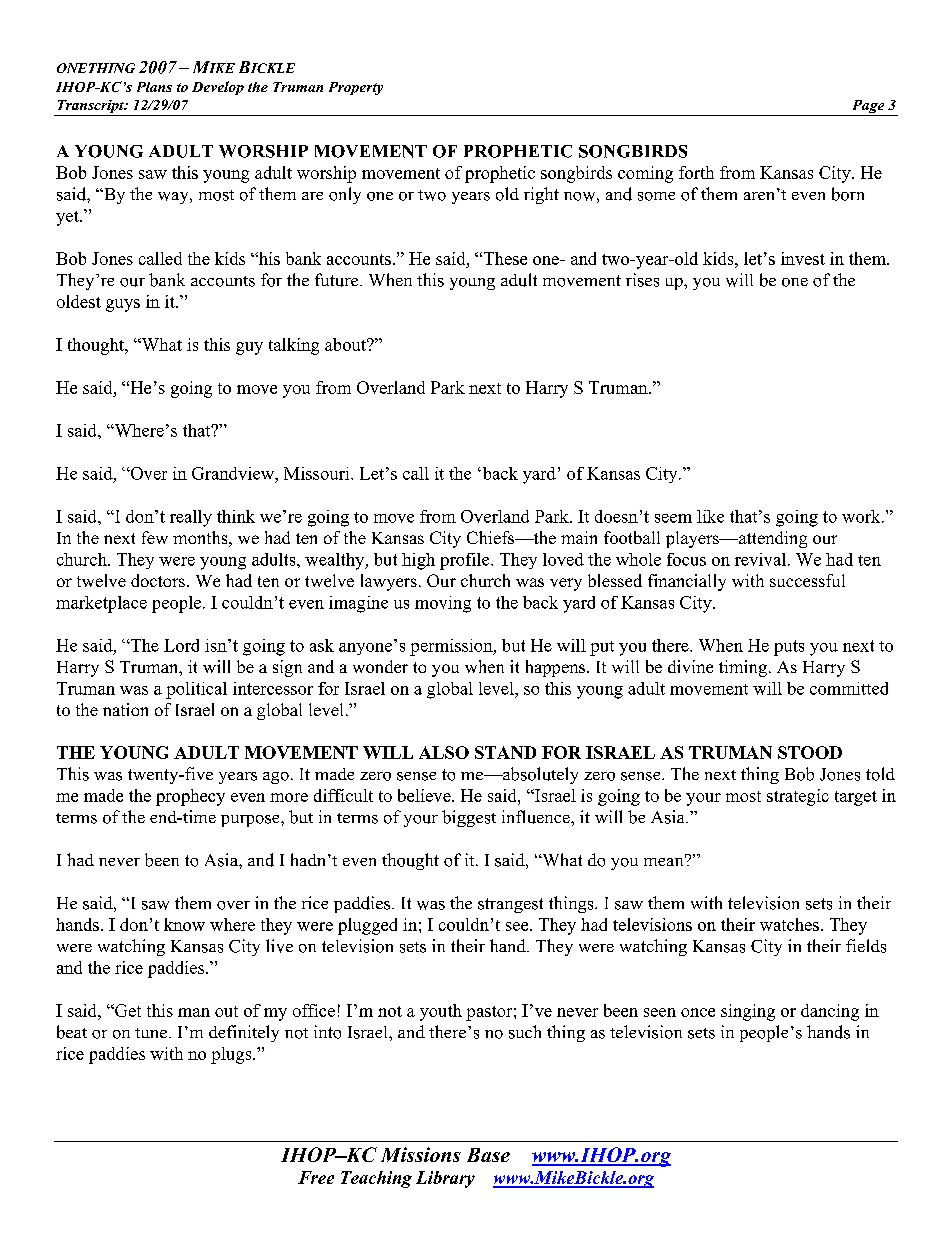 This screenshot has width=952, height=1233. I want to click on revival, so click(760, 559).
